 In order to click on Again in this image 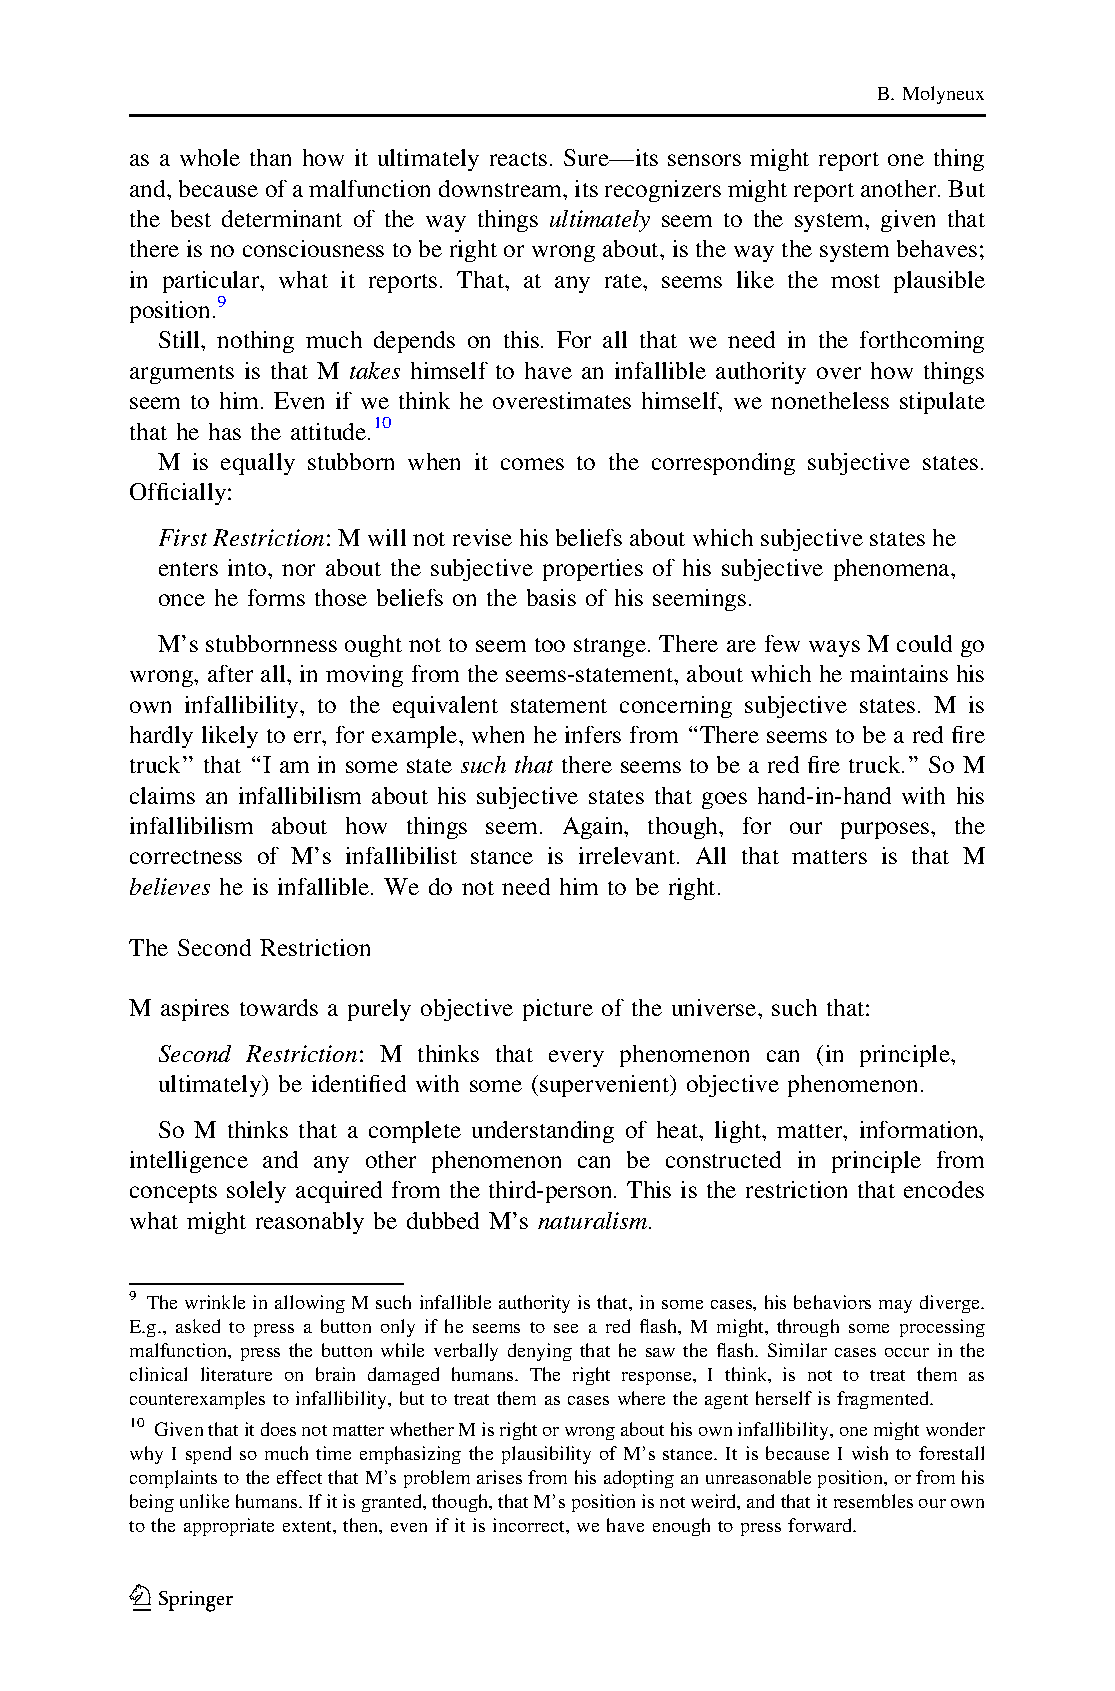, I will do `click(594, 828)`.
